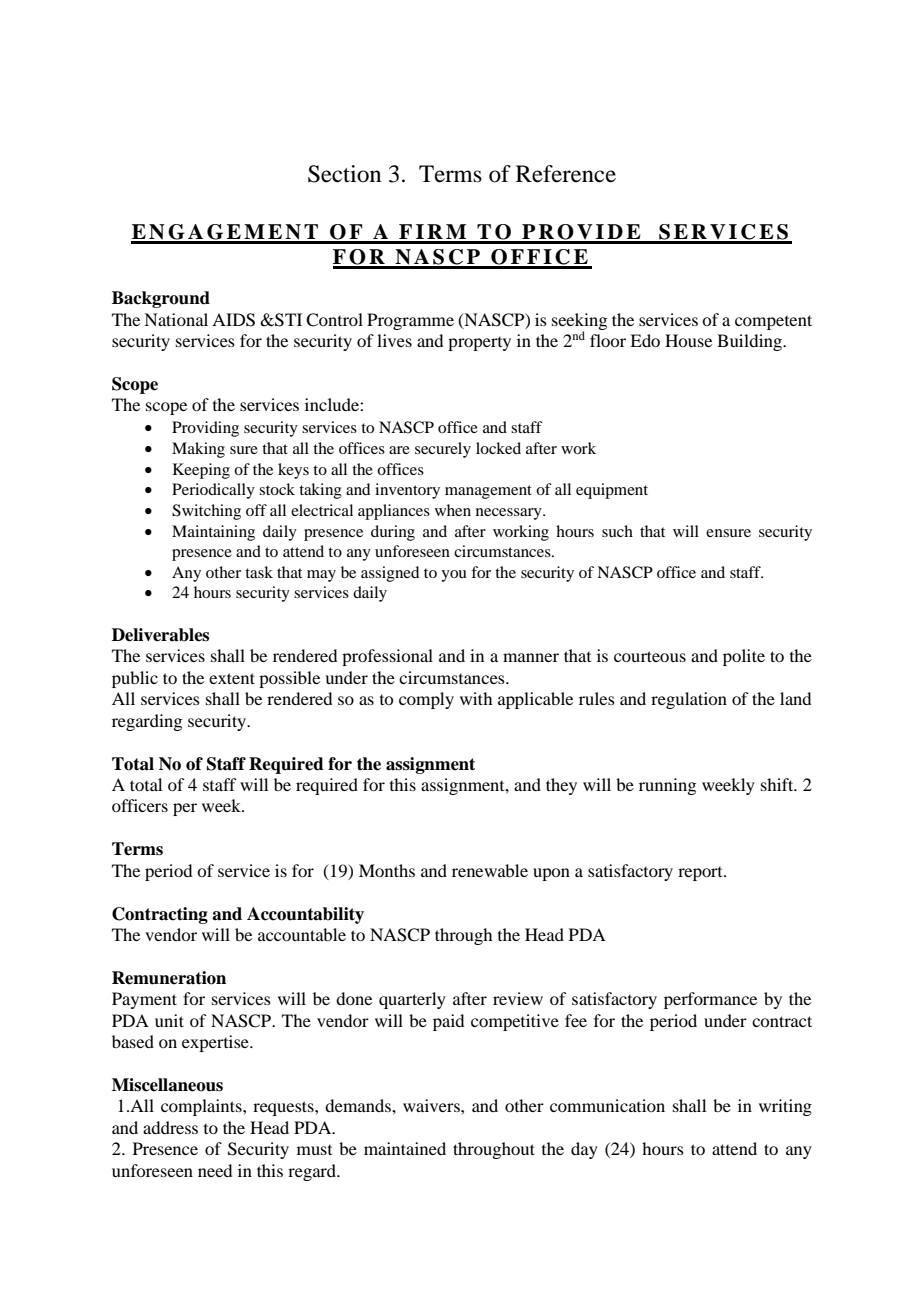 The height and width of the document is (1307, 924). Describe the element at coordinates (744, 657) in the document. I see `polite` at that location.
